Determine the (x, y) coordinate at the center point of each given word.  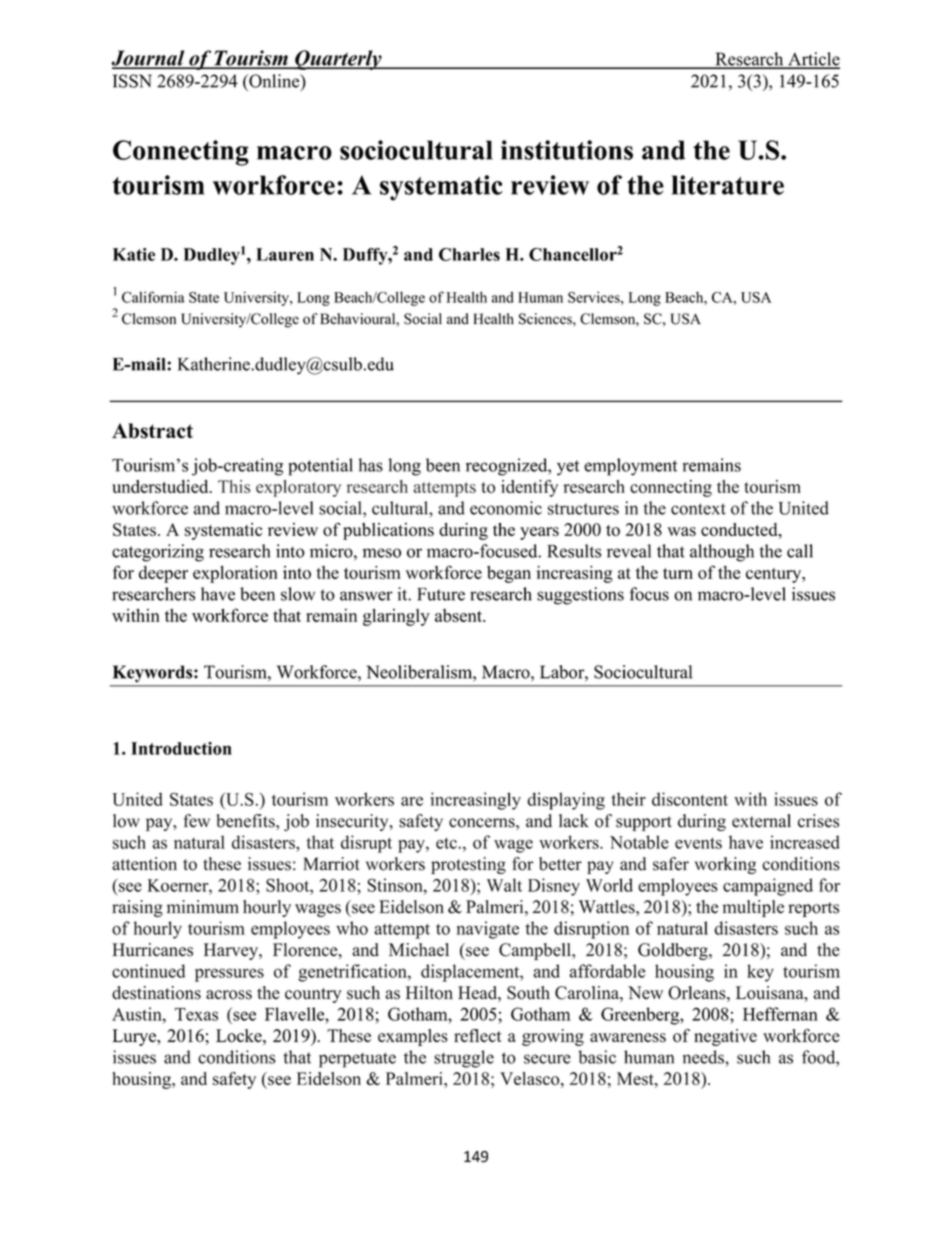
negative (725, 1037)
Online (274, 82)
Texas (196, 1014)
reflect (478, 1035)
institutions (567, 150)
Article (813, 60)
